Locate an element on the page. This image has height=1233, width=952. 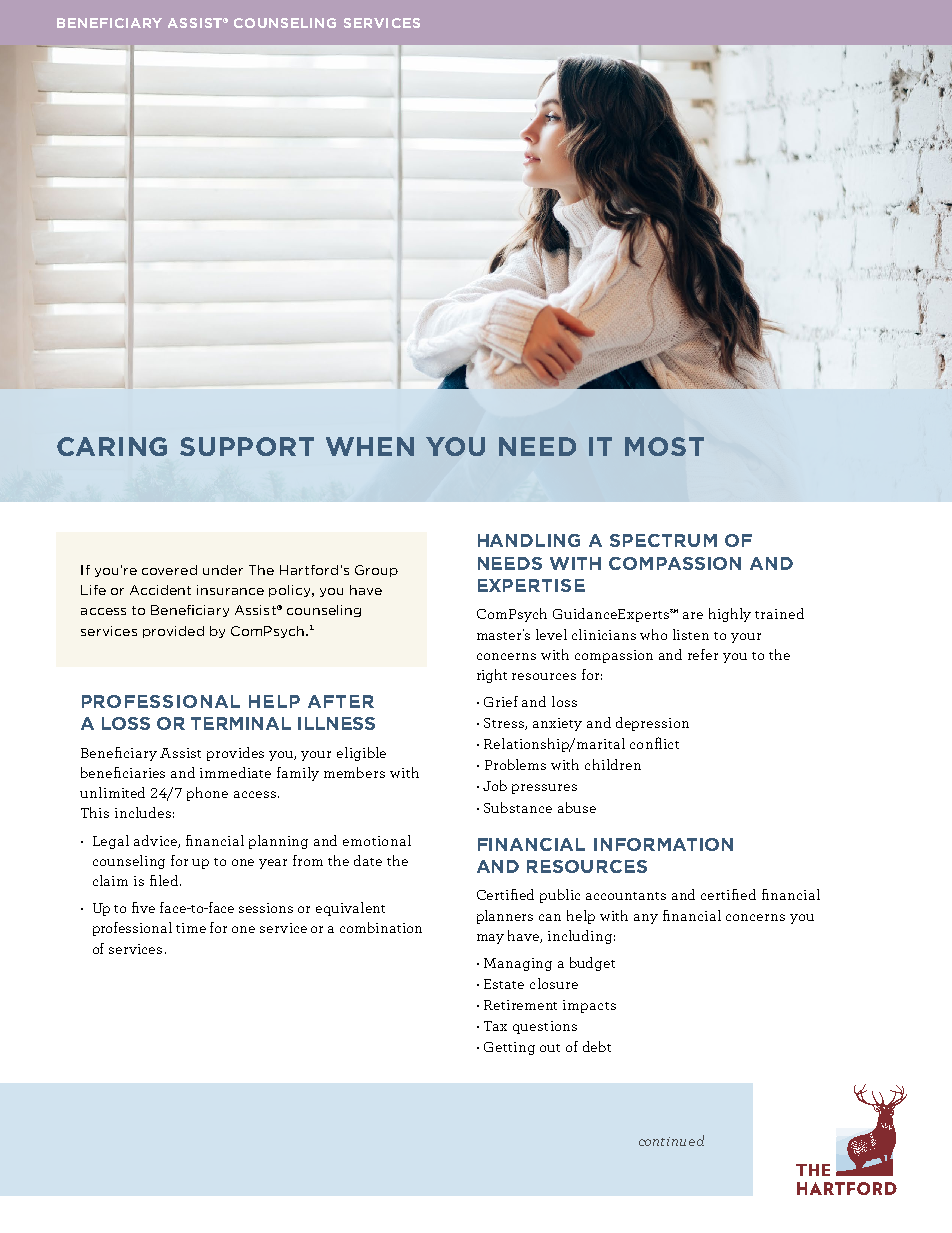
five is located at coordinates (143, 907).
